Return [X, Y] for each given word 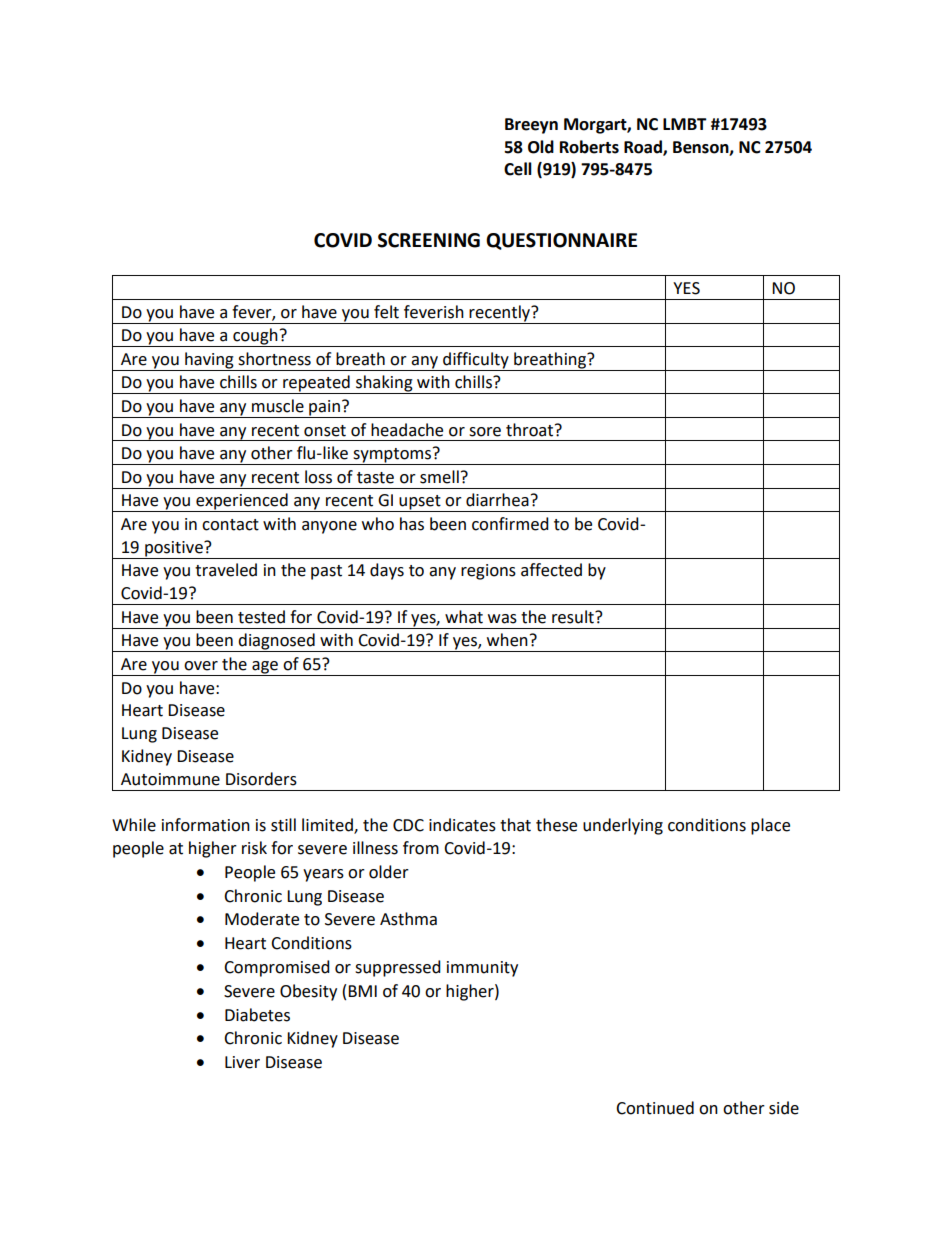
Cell [518, 169]
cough [255, 337]
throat [531, 430]
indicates [462, 825]
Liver [242, 1062]
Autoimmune [170, 779]
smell [439, 477]
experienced [242, 502]
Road [644, 147]
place [770, 826]
